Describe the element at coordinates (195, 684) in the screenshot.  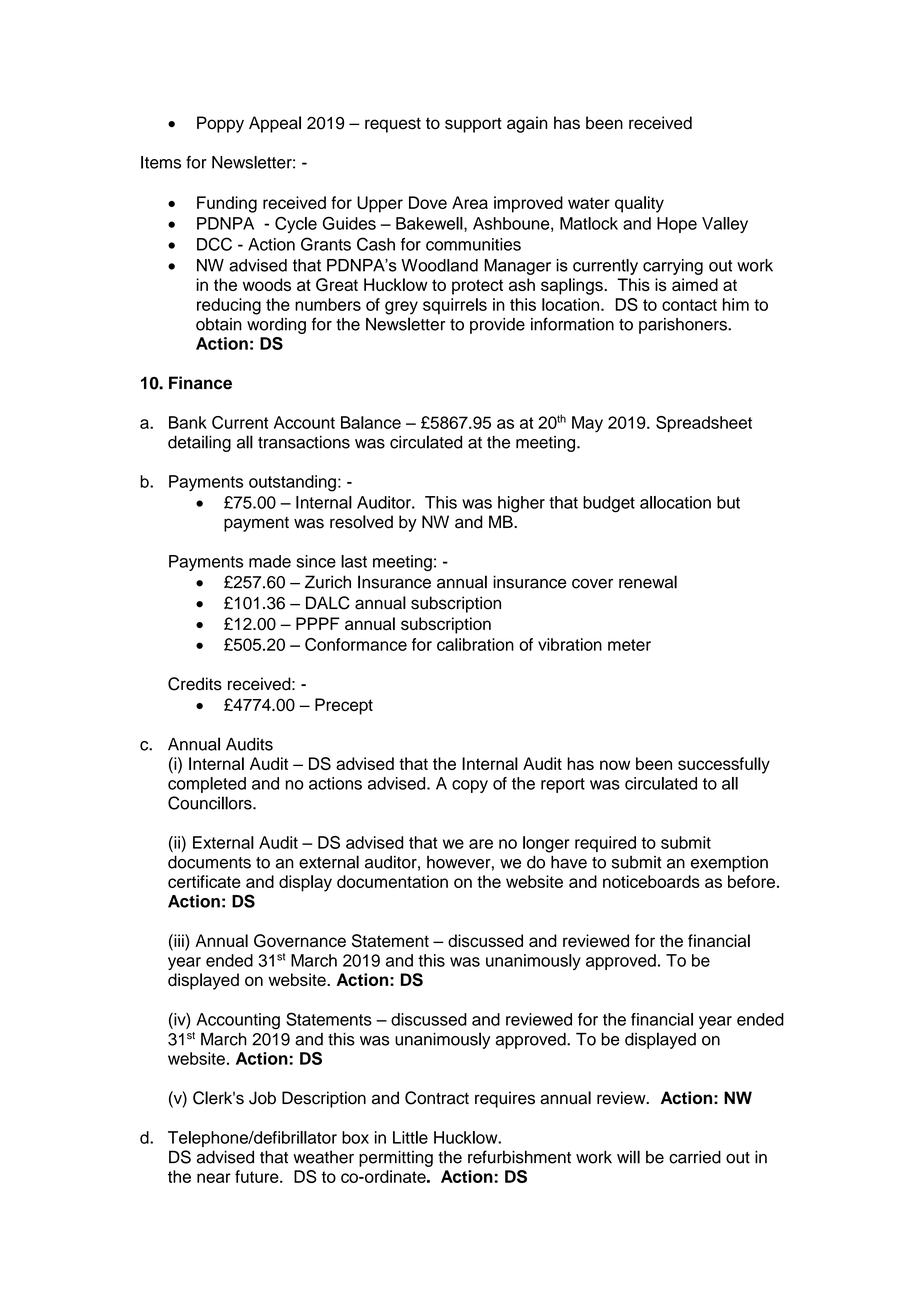
I see `Credits` at that location.
